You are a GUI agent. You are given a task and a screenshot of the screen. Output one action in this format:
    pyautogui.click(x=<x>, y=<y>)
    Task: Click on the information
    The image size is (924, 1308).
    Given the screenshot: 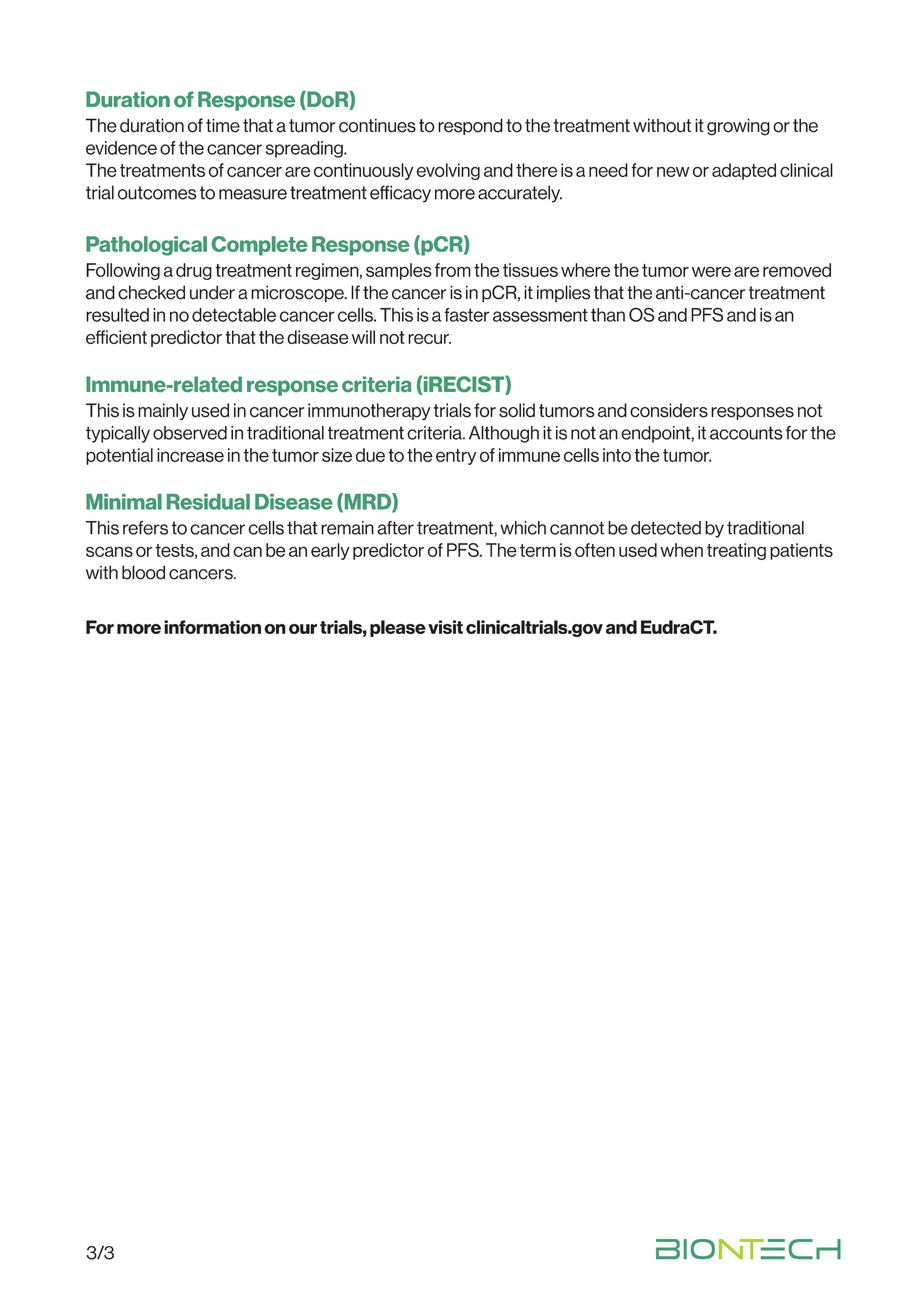 What is the action you would take?
    pyautogui.click(x=212, y=627)
